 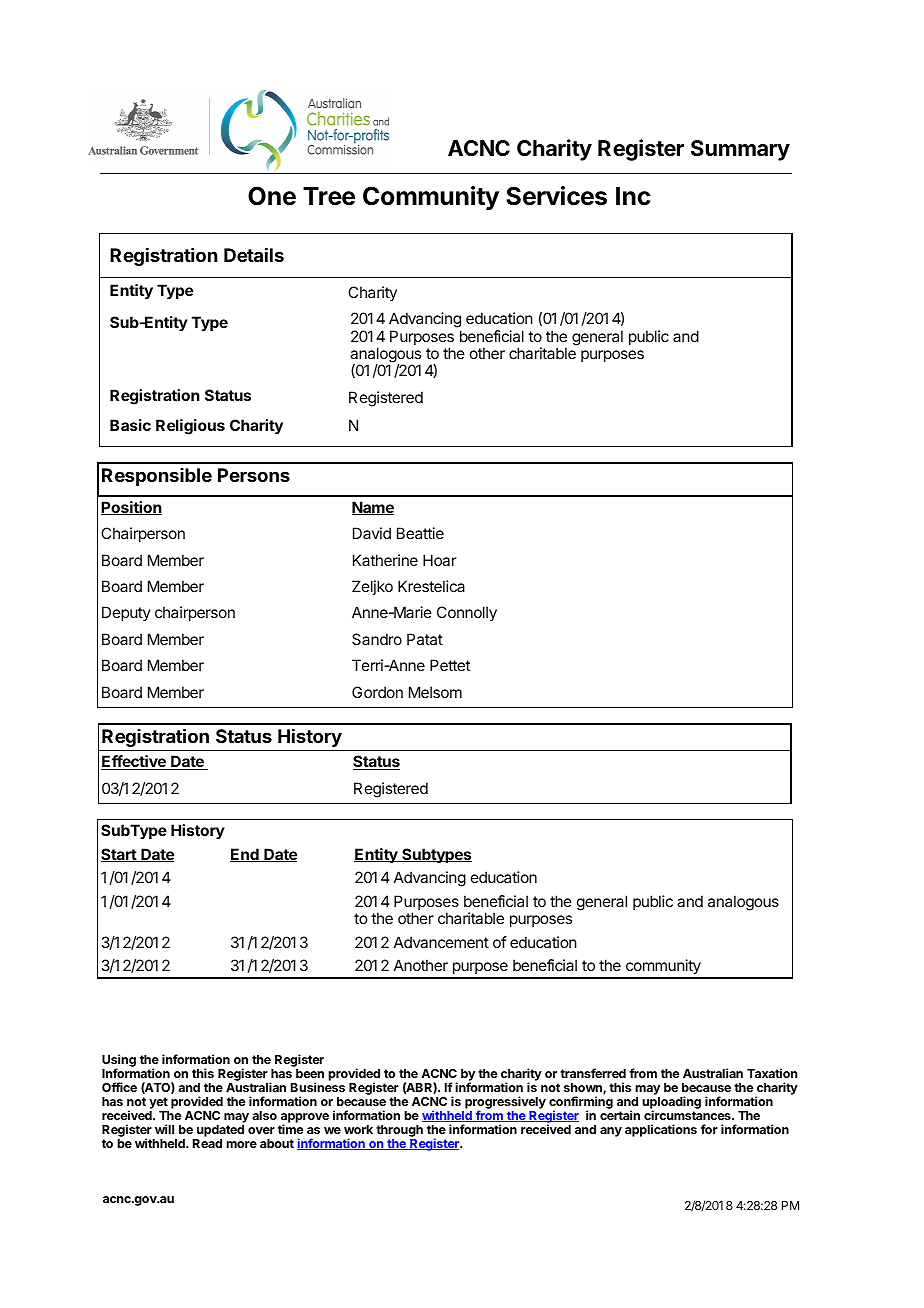 What do you see at coordinates (420, 533) in the image?
I see `Beattie` at bounding box center [420, 533].
